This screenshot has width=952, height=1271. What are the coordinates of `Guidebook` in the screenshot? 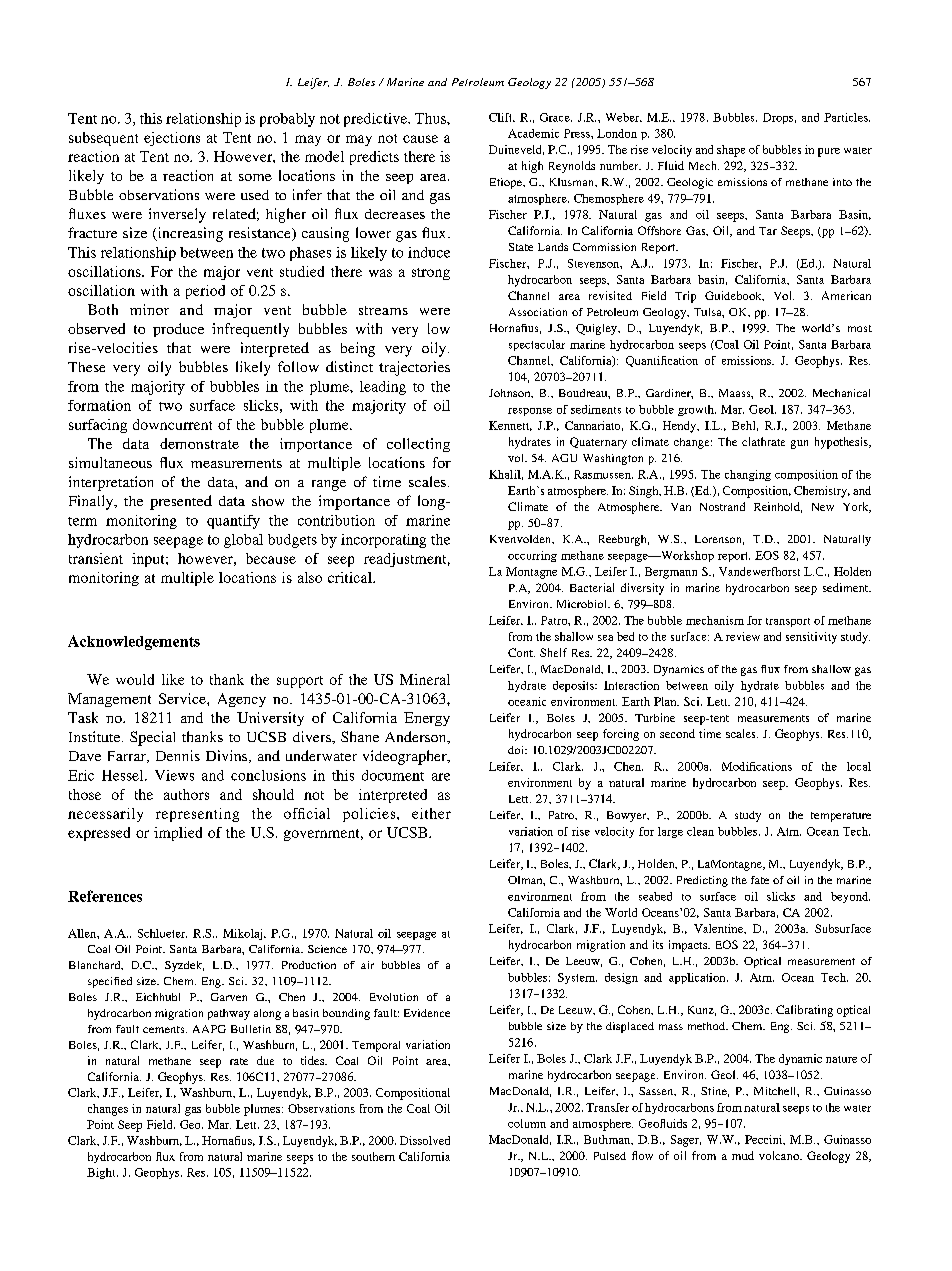 It's located at (734, 296).
